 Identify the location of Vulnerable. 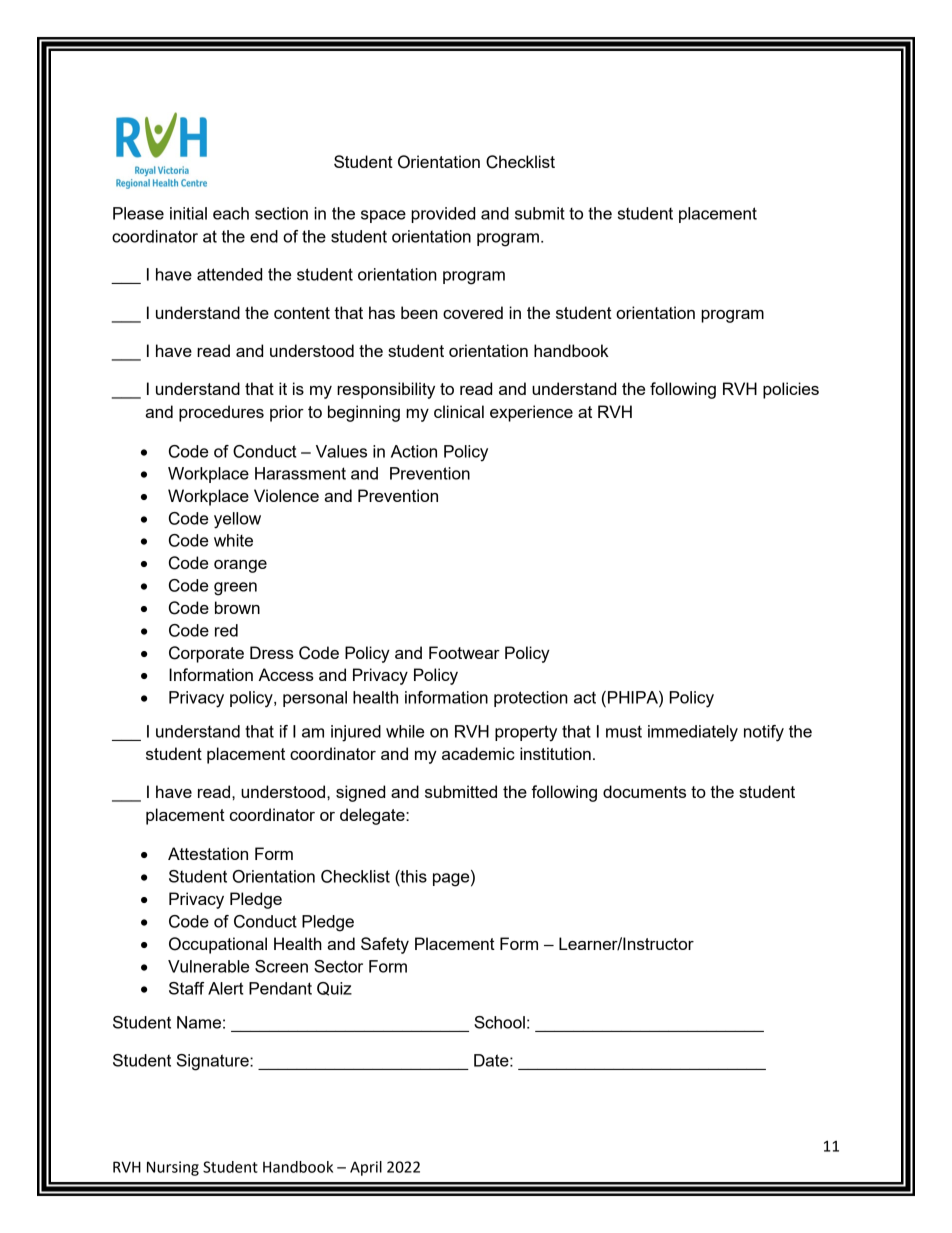
(208, 966).
